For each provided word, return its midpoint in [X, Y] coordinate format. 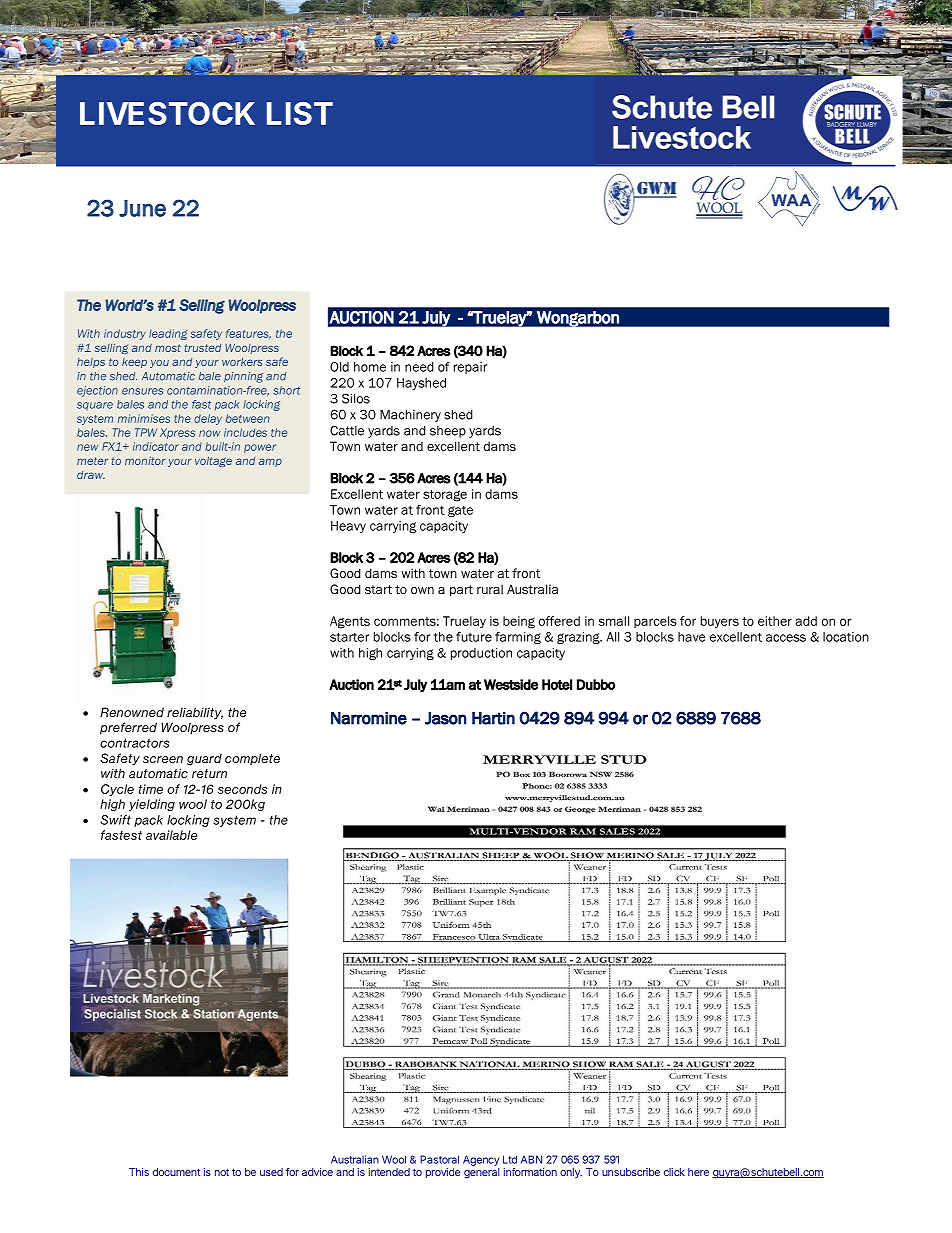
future [474, 637]
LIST [300, 113]
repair [470, 368]
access [786, 638]
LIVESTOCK [167, 113]
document [176, 1172]
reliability [195, 713]
